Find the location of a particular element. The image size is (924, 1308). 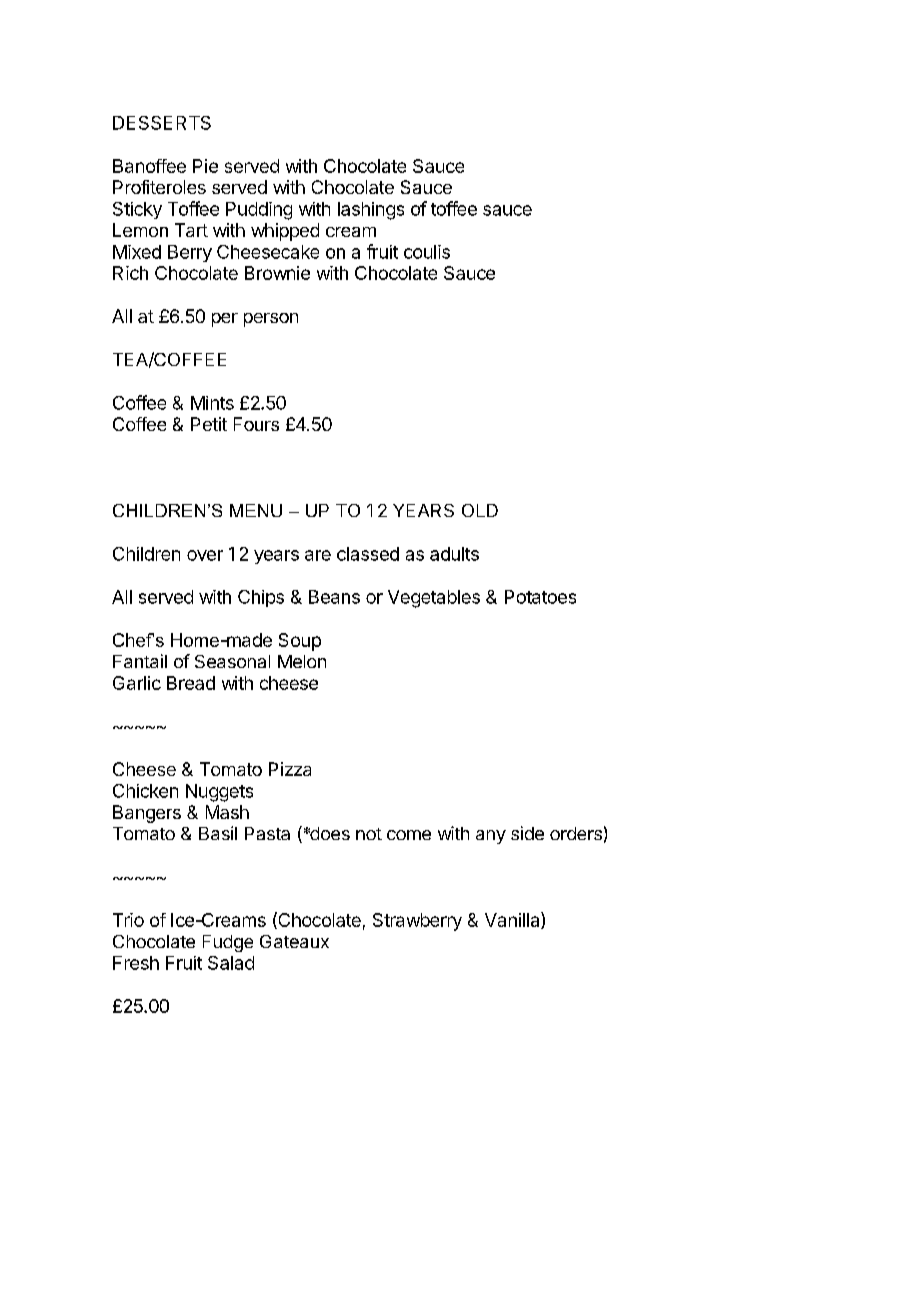

Fudge is located at coordinates (228, 943).
